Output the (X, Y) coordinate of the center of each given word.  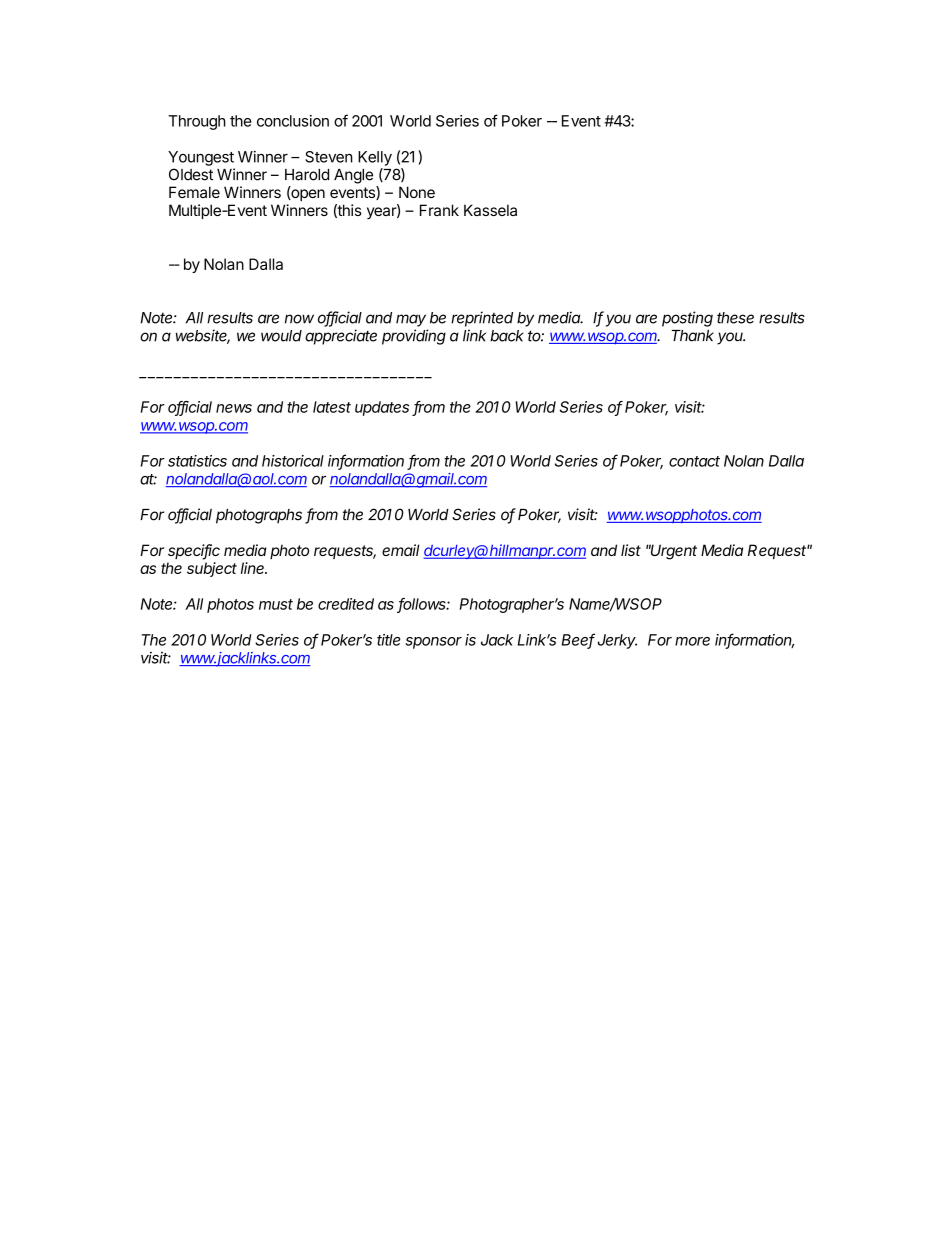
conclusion (293, 121)
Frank (439, 210)
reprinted (482, 319)
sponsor (433, 643)
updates (382, 408)
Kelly (375, 158)
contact (694, 461)
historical (293, 461)
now (299, 319)
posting (687, 319)
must (276, 604)
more (692, 641)
